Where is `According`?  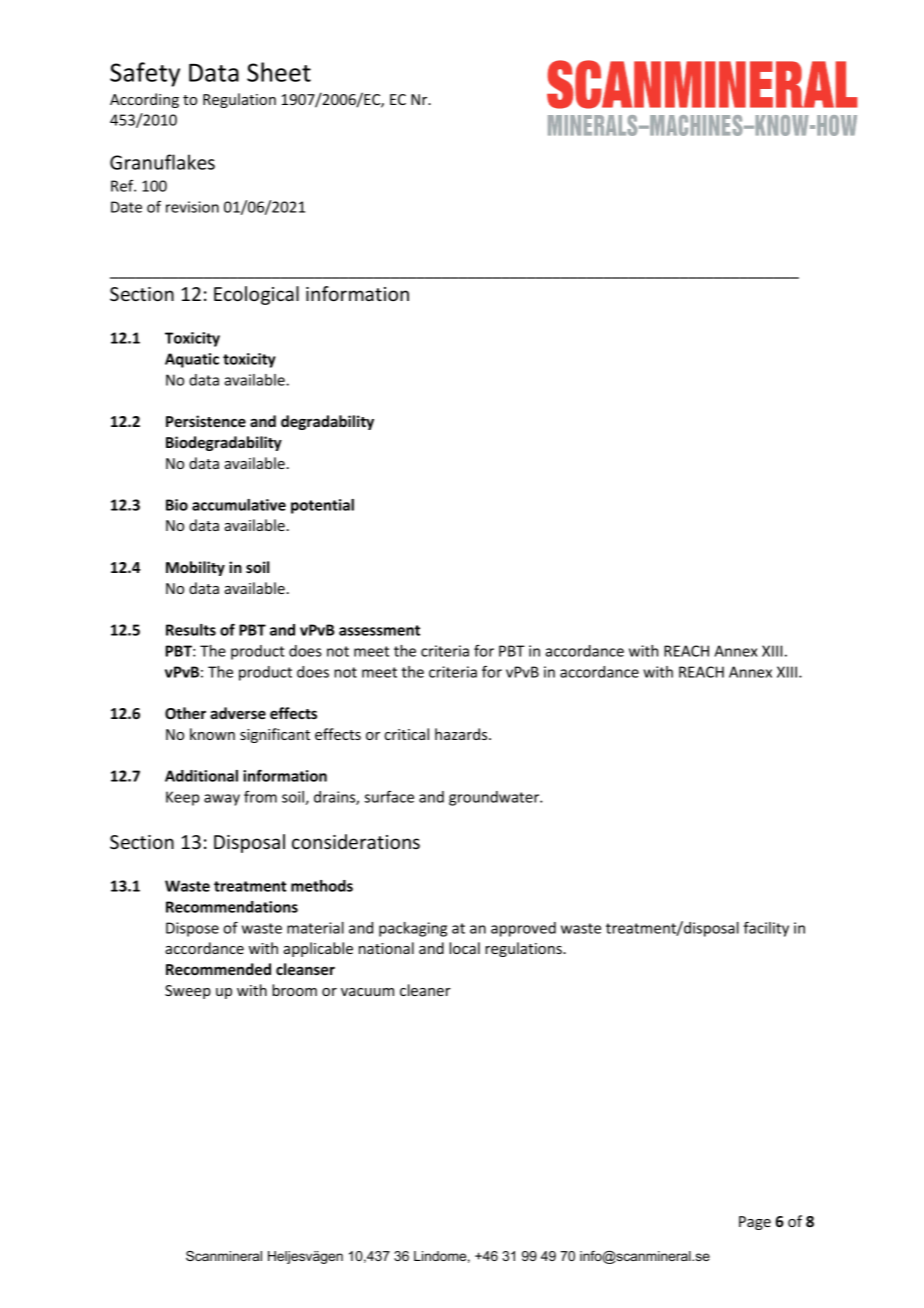
According is located at coordinates (144, 100).
